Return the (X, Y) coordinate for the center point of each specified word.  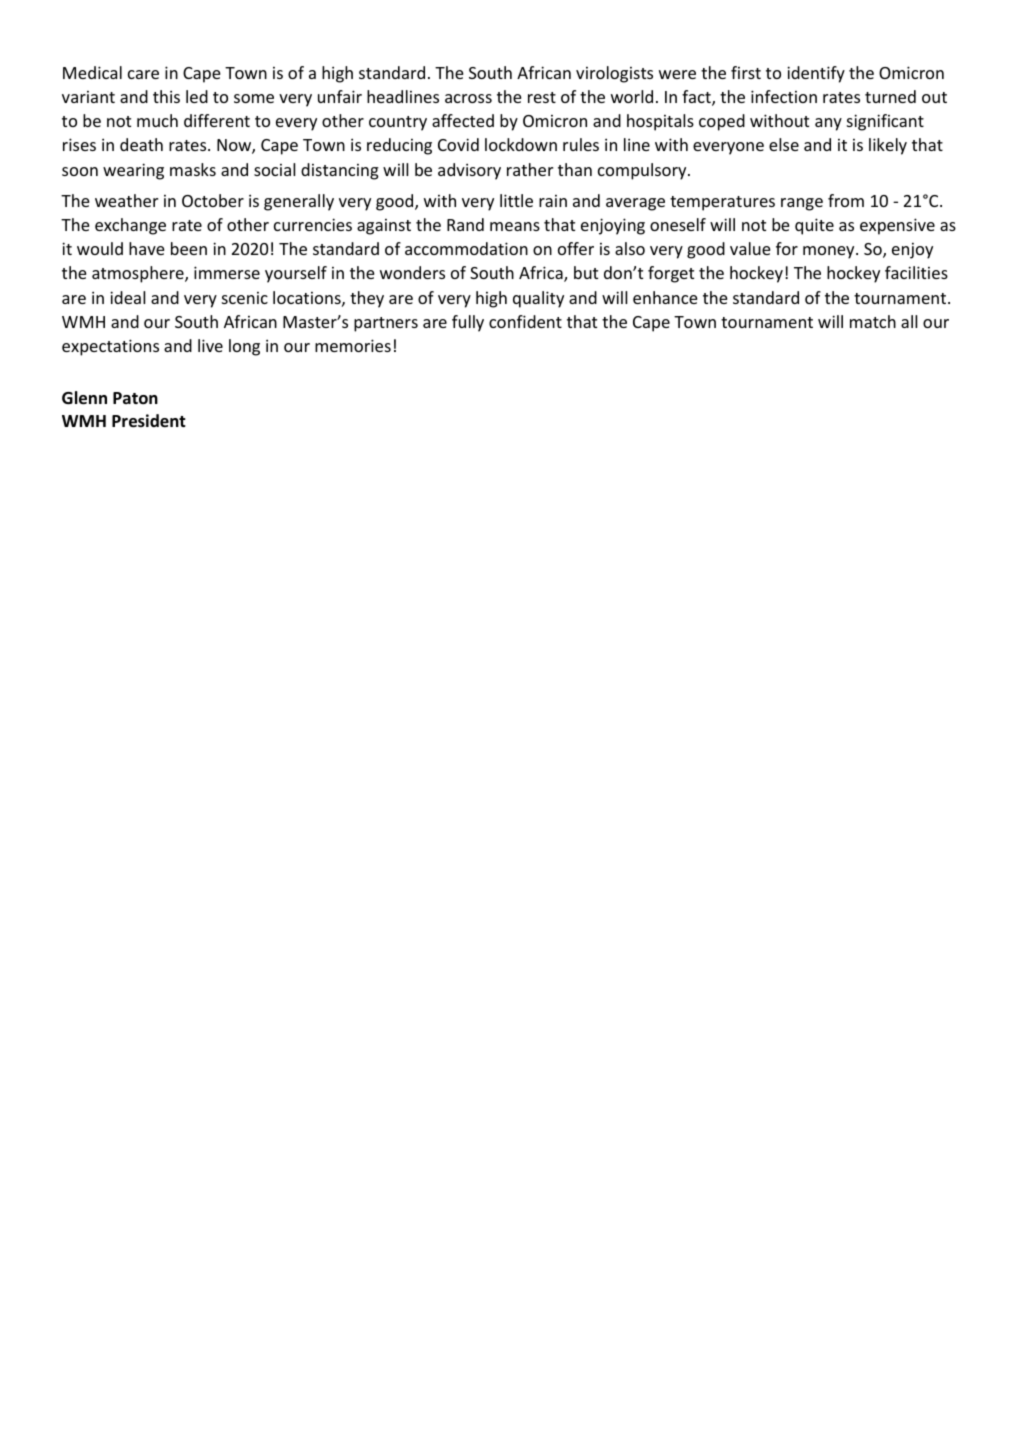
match (873, 321)
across (468, 98)
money (830, 252)
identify (816, 74)
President (149, 421)
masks (193, 169)
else (784, 144)
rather (530, 169)
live (210, 345)
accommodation (466, 248)
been (189, 248)
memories (353, 345)
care (143, 74)
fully (468, 323)
